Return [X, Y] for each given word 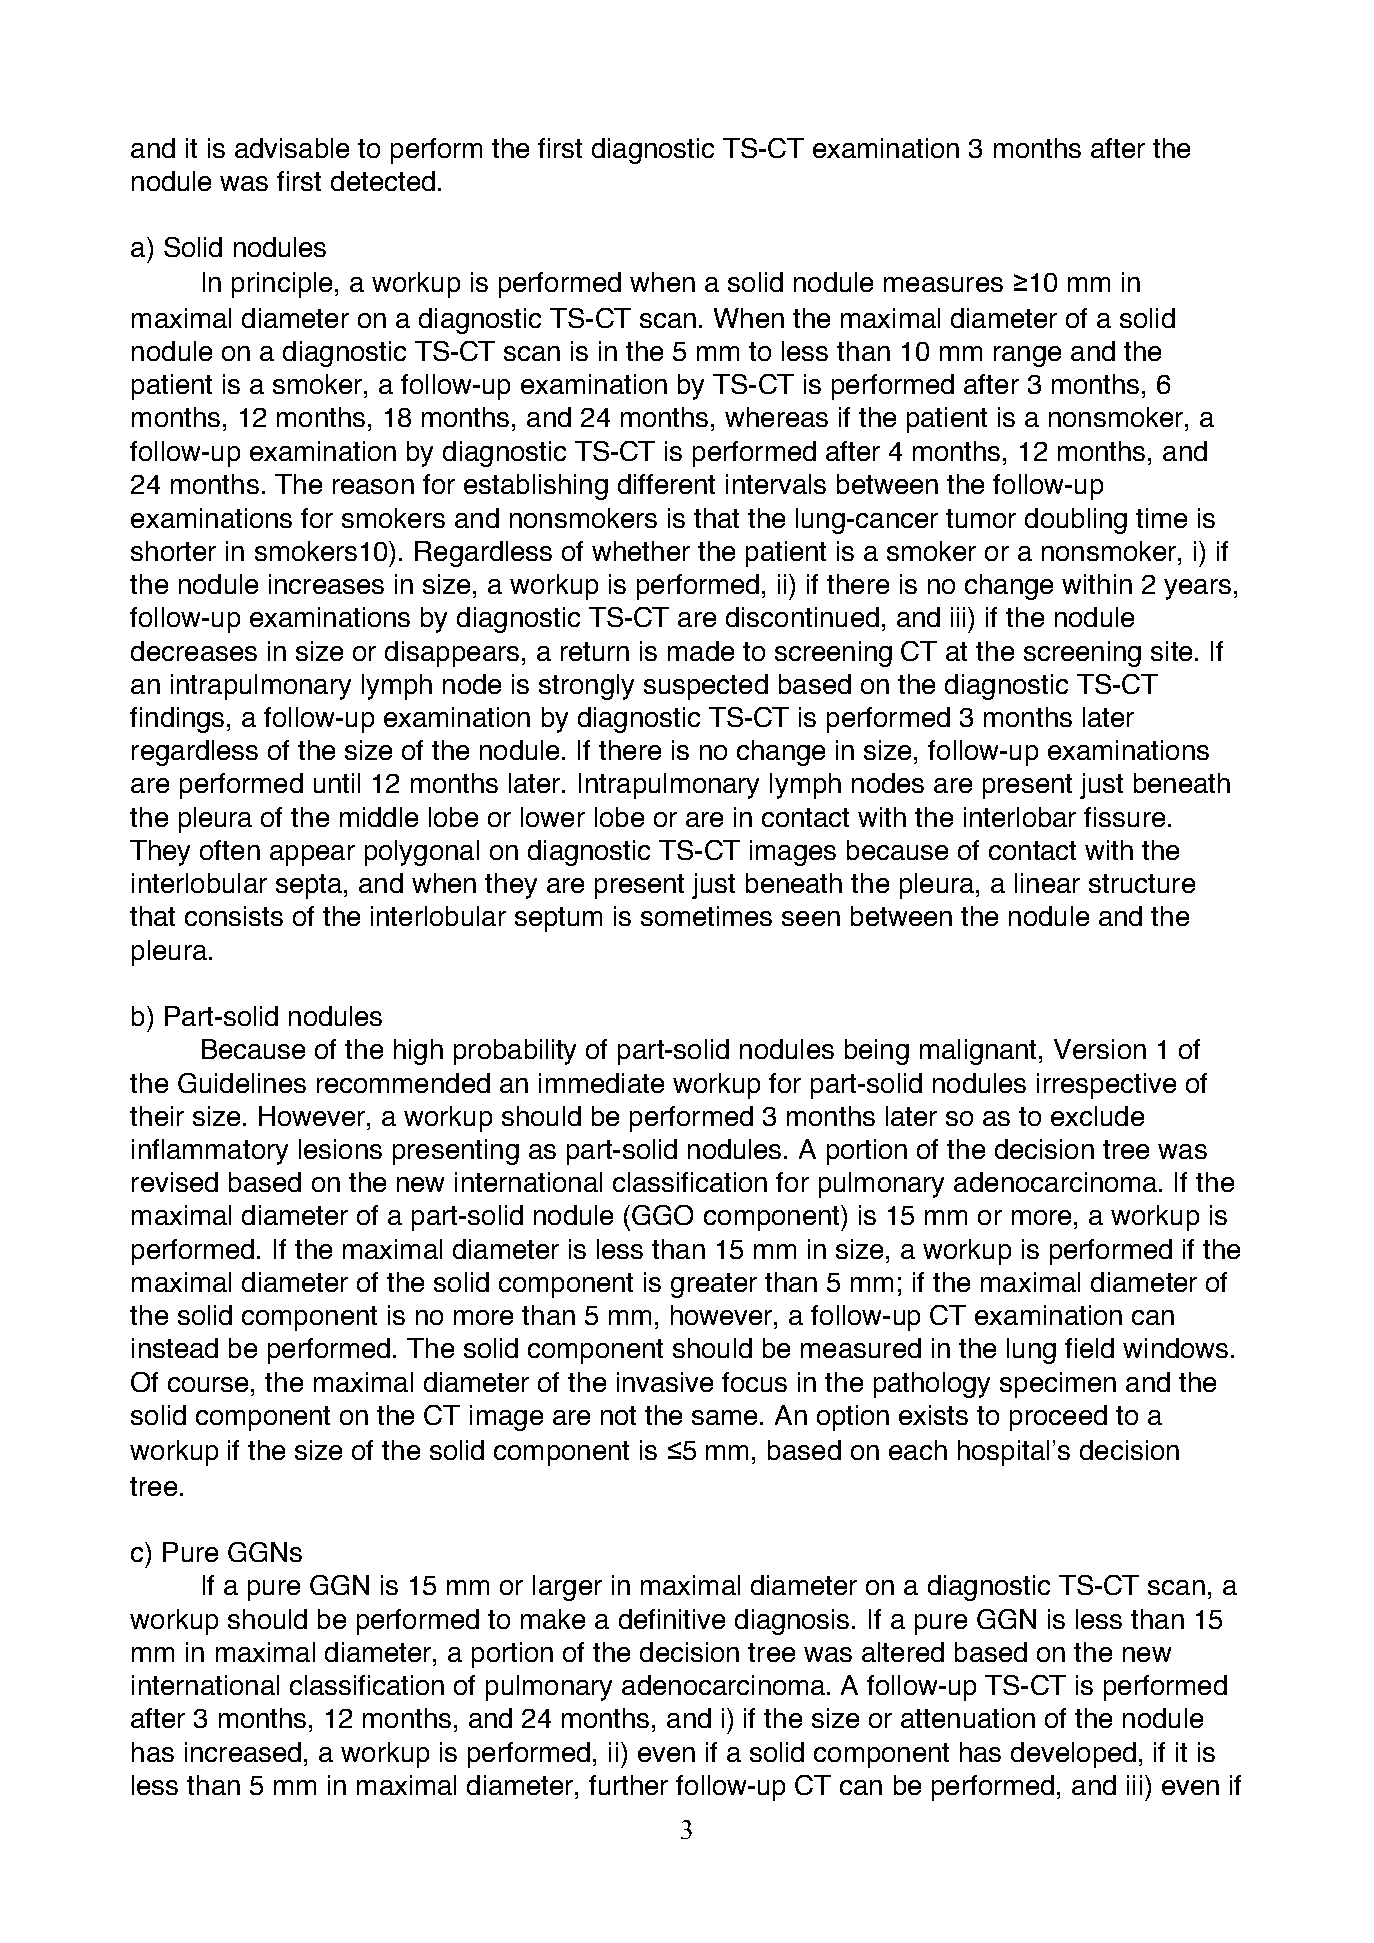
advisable [292, 148]
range [1027, 356]
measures [943, 284]
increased [243, 1752]
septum [558, 919]
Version [1100, 1049]
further [628, 1785]
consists [234, 916]
